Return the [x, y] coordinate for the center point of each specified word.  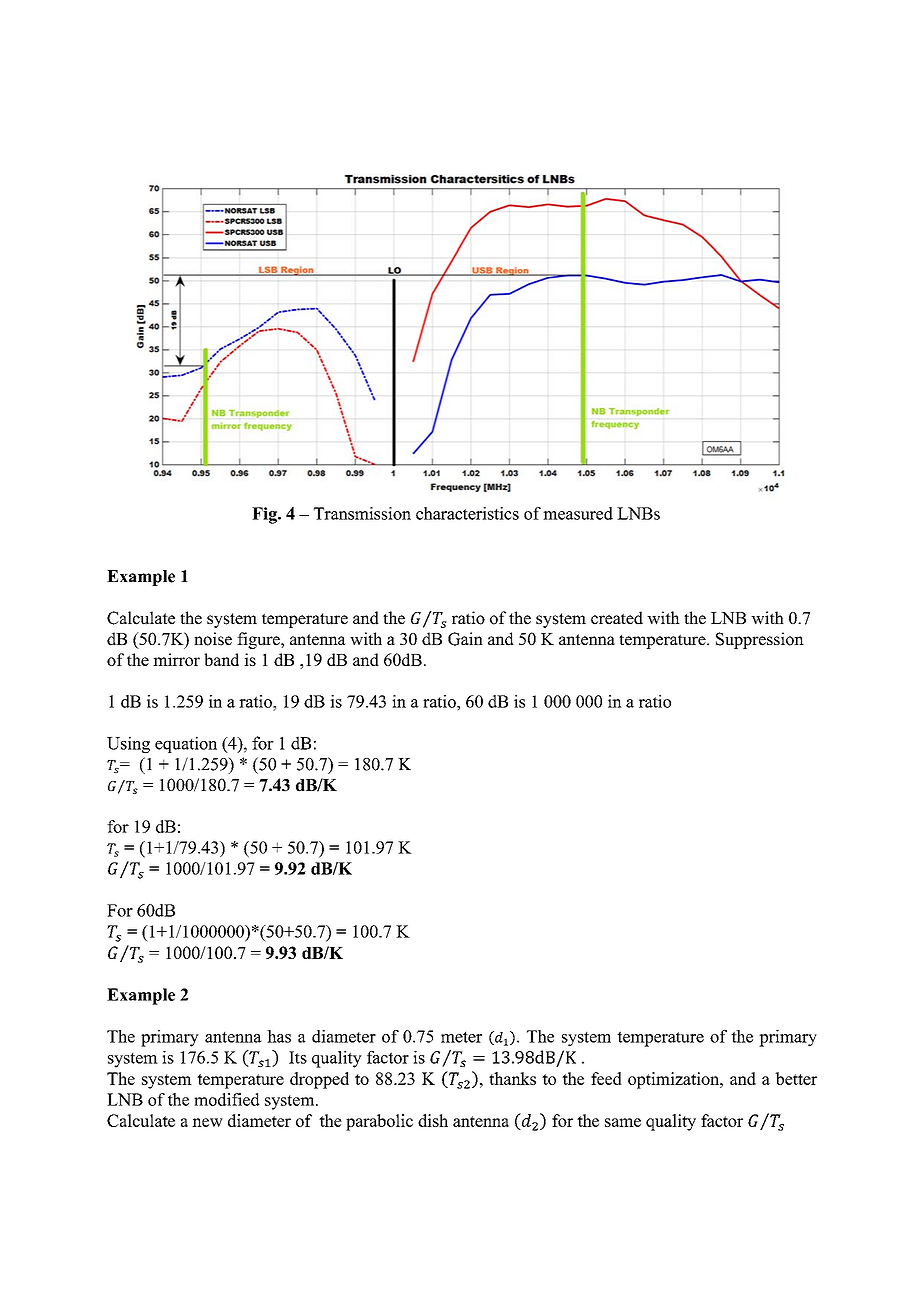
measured [578, 513]
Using [128, 744]
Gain [465, 639]
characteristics [467, 513]
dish [433, 1120]
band [221, 659]
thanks [512, 1078]
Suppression [760, 640]
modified [227, 1099]
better [796, 1078]
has [279, 1036]
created [617, 618]
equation [186, 744]
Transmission [362, 513]
